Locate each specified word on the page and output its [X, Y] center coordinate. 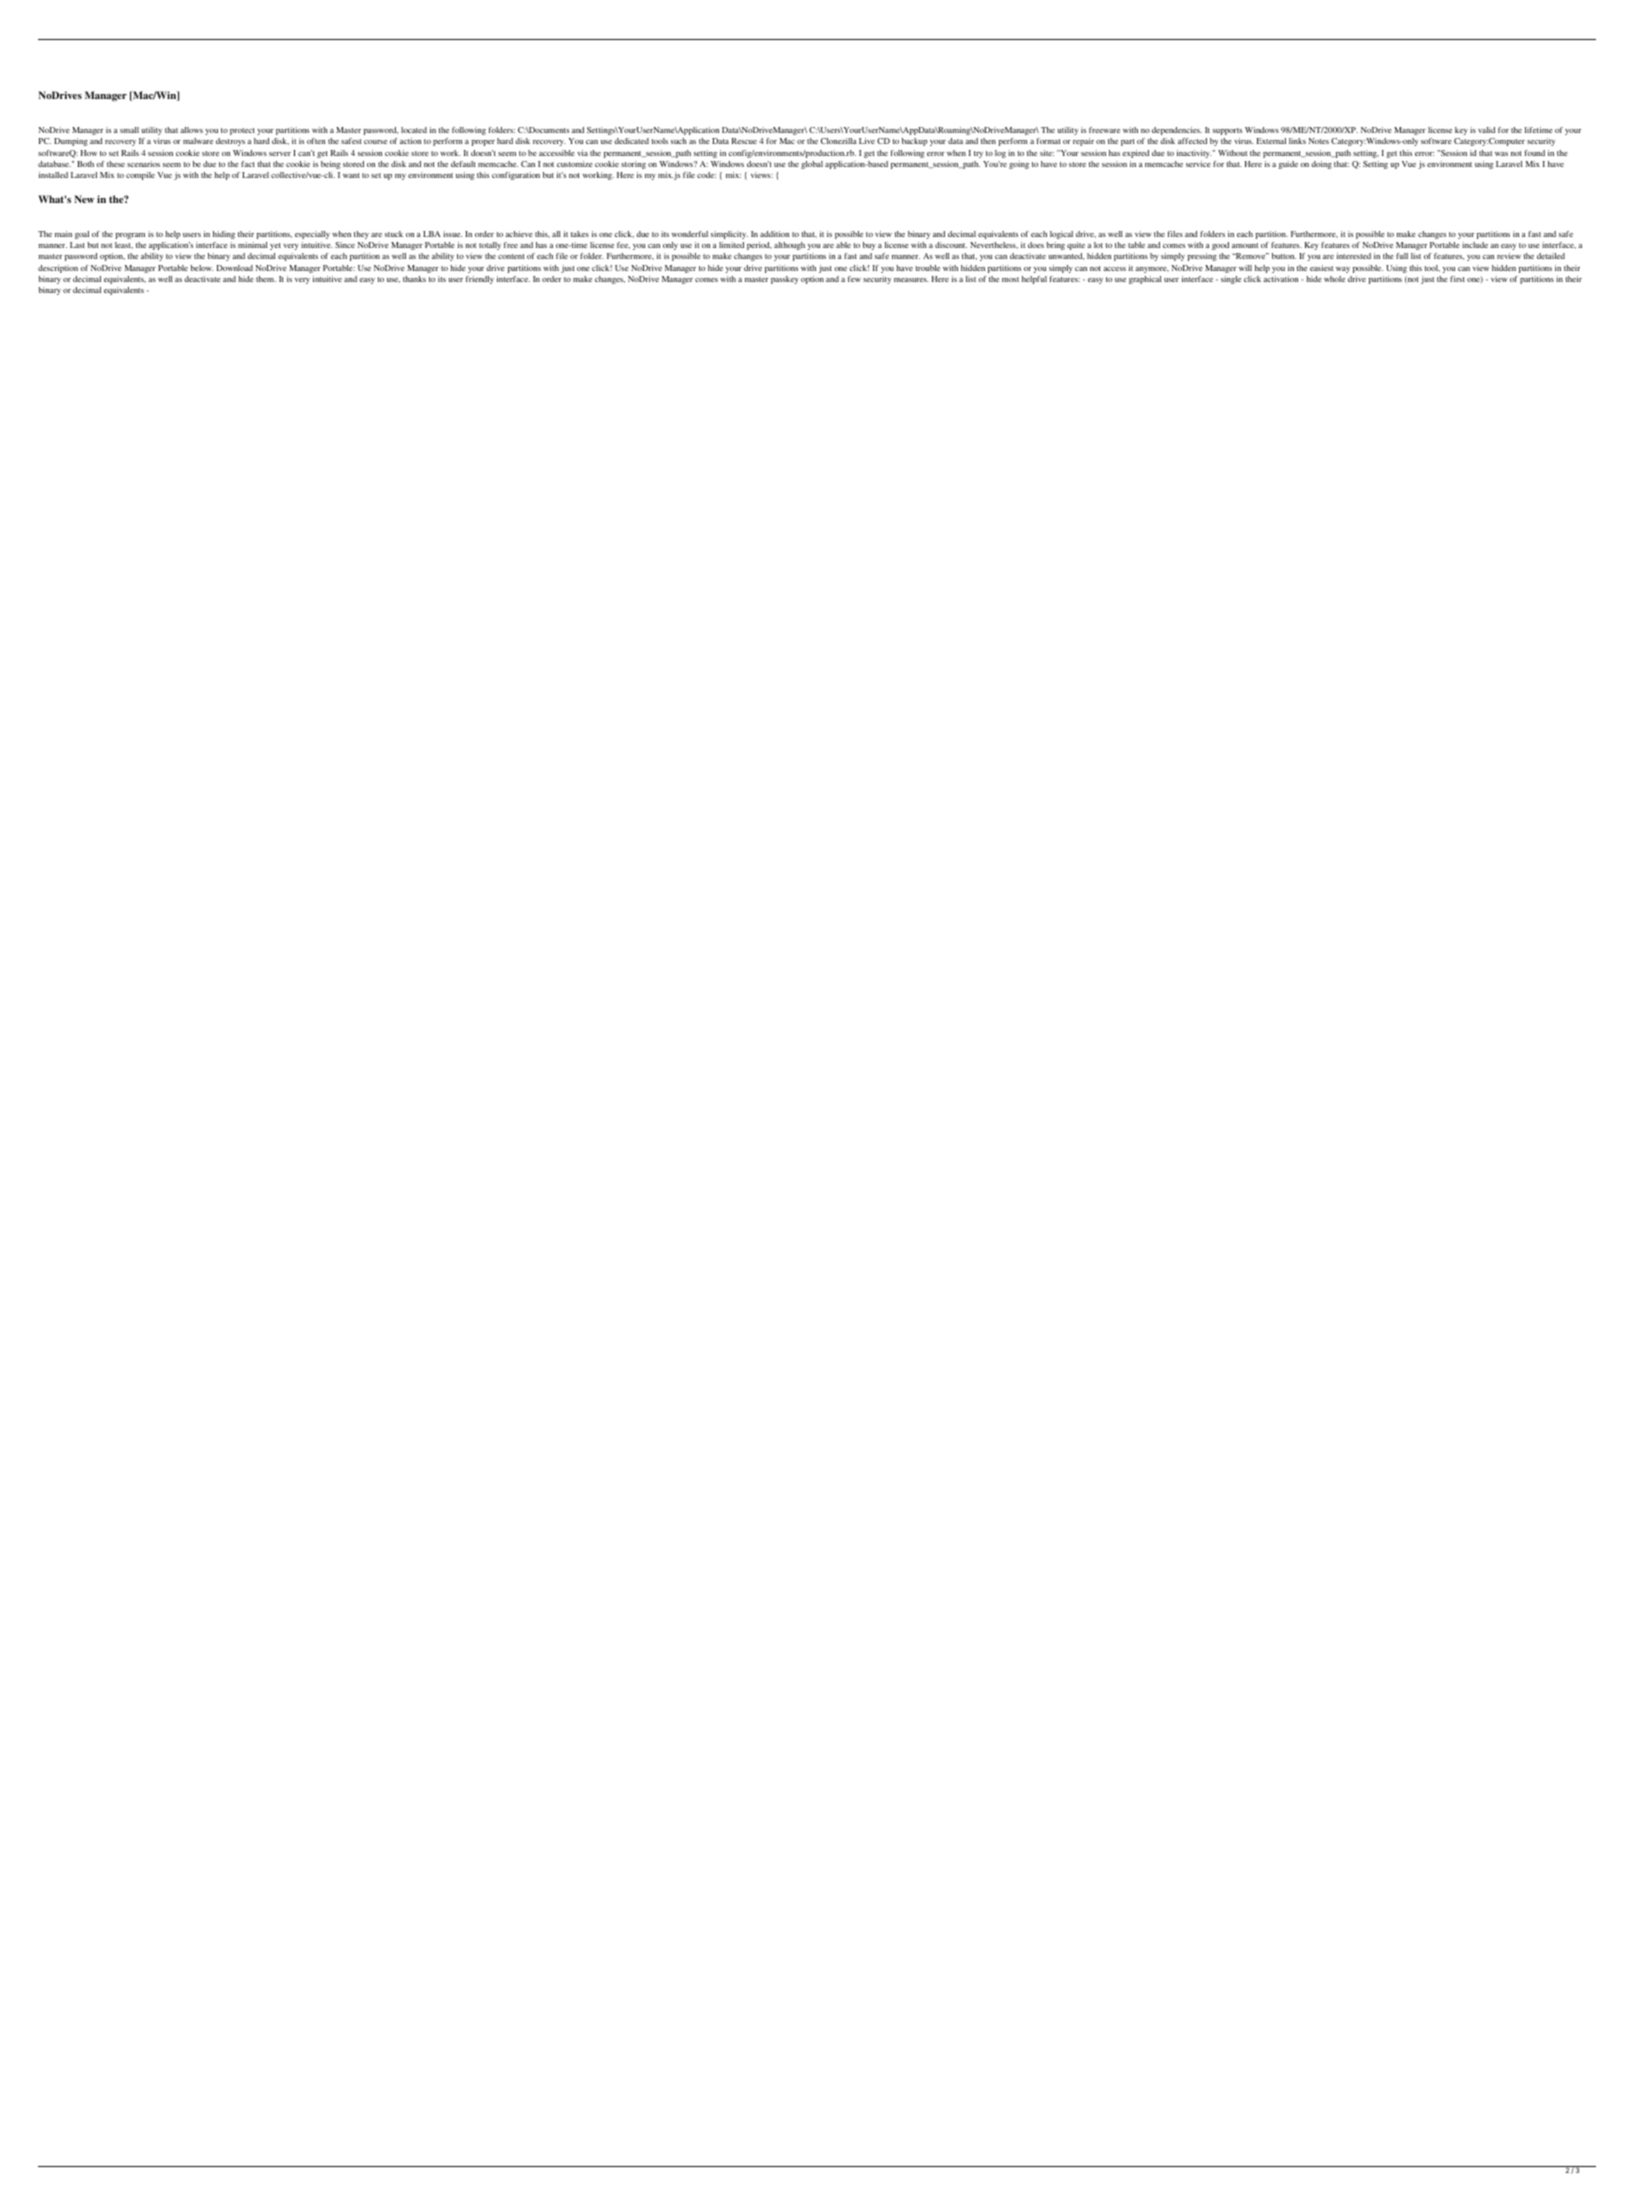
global [812, 165]
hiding [224, 235]
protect [242, 131]
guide [1288, 165]
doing [1321, 165]
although [789, 246]
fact [248, 164]
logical [1061, 235]
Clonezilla [839, 141]
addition [774, 234]
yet [275, 246]
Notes [1319, 141]
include [1475, 245]
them [266, 279]
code [706, 175]
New [84, 199]
